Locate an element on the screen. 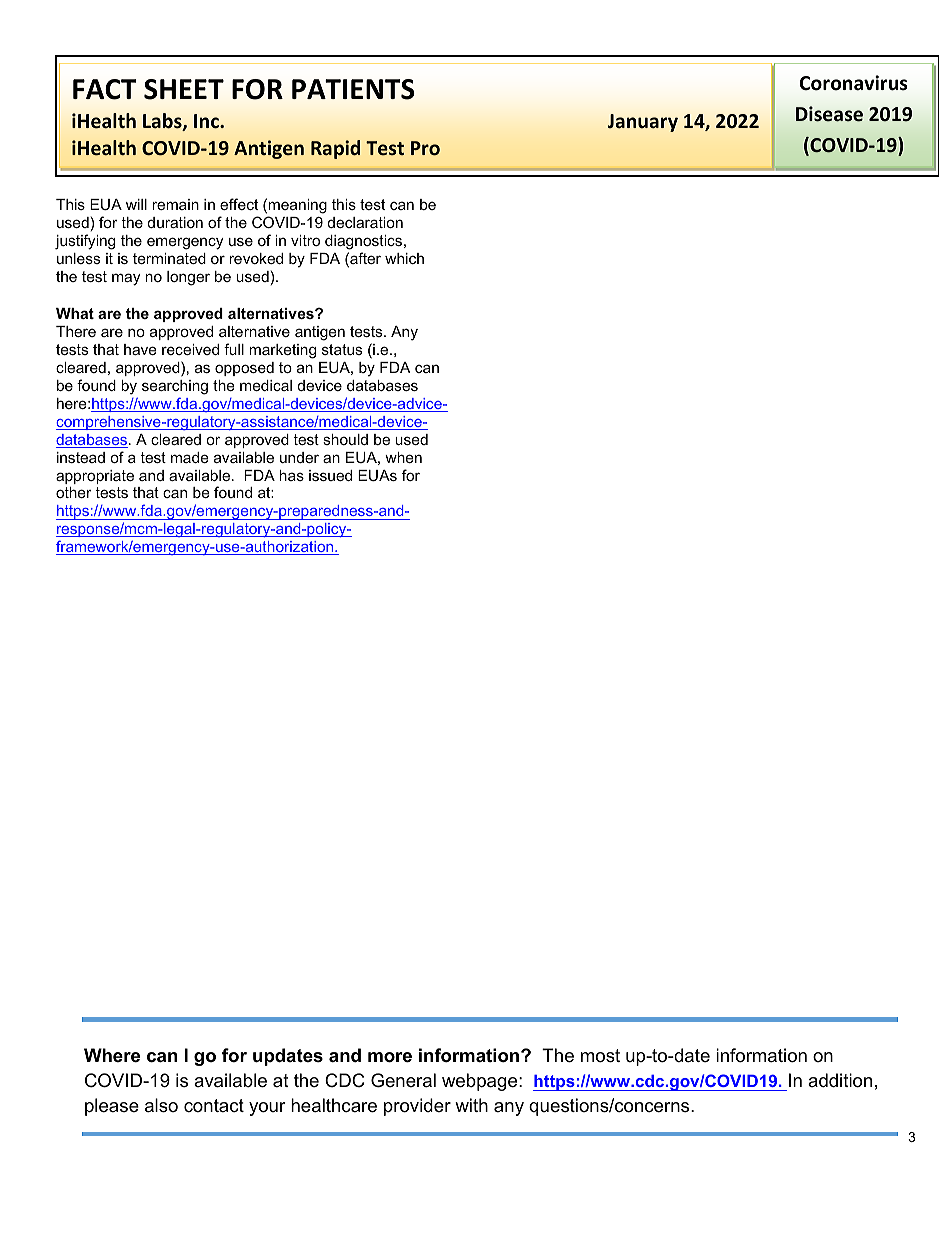 The height and width of the screenshot is (1233, 952). made is located at coordinates (190, 457).
